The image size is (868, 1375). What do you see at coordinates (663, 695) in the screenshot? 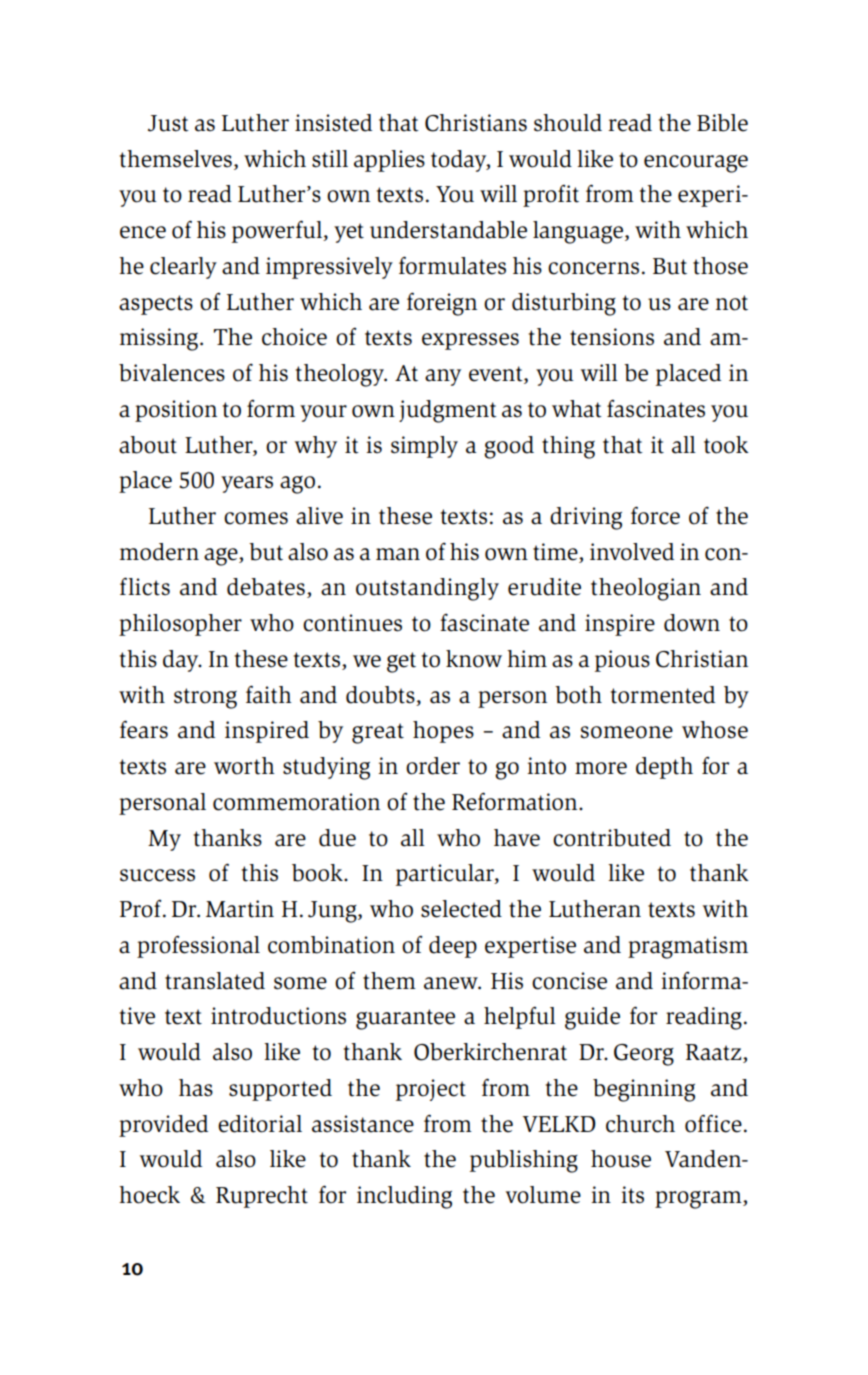
I see `tormented` at bounding box center [663, 695].
